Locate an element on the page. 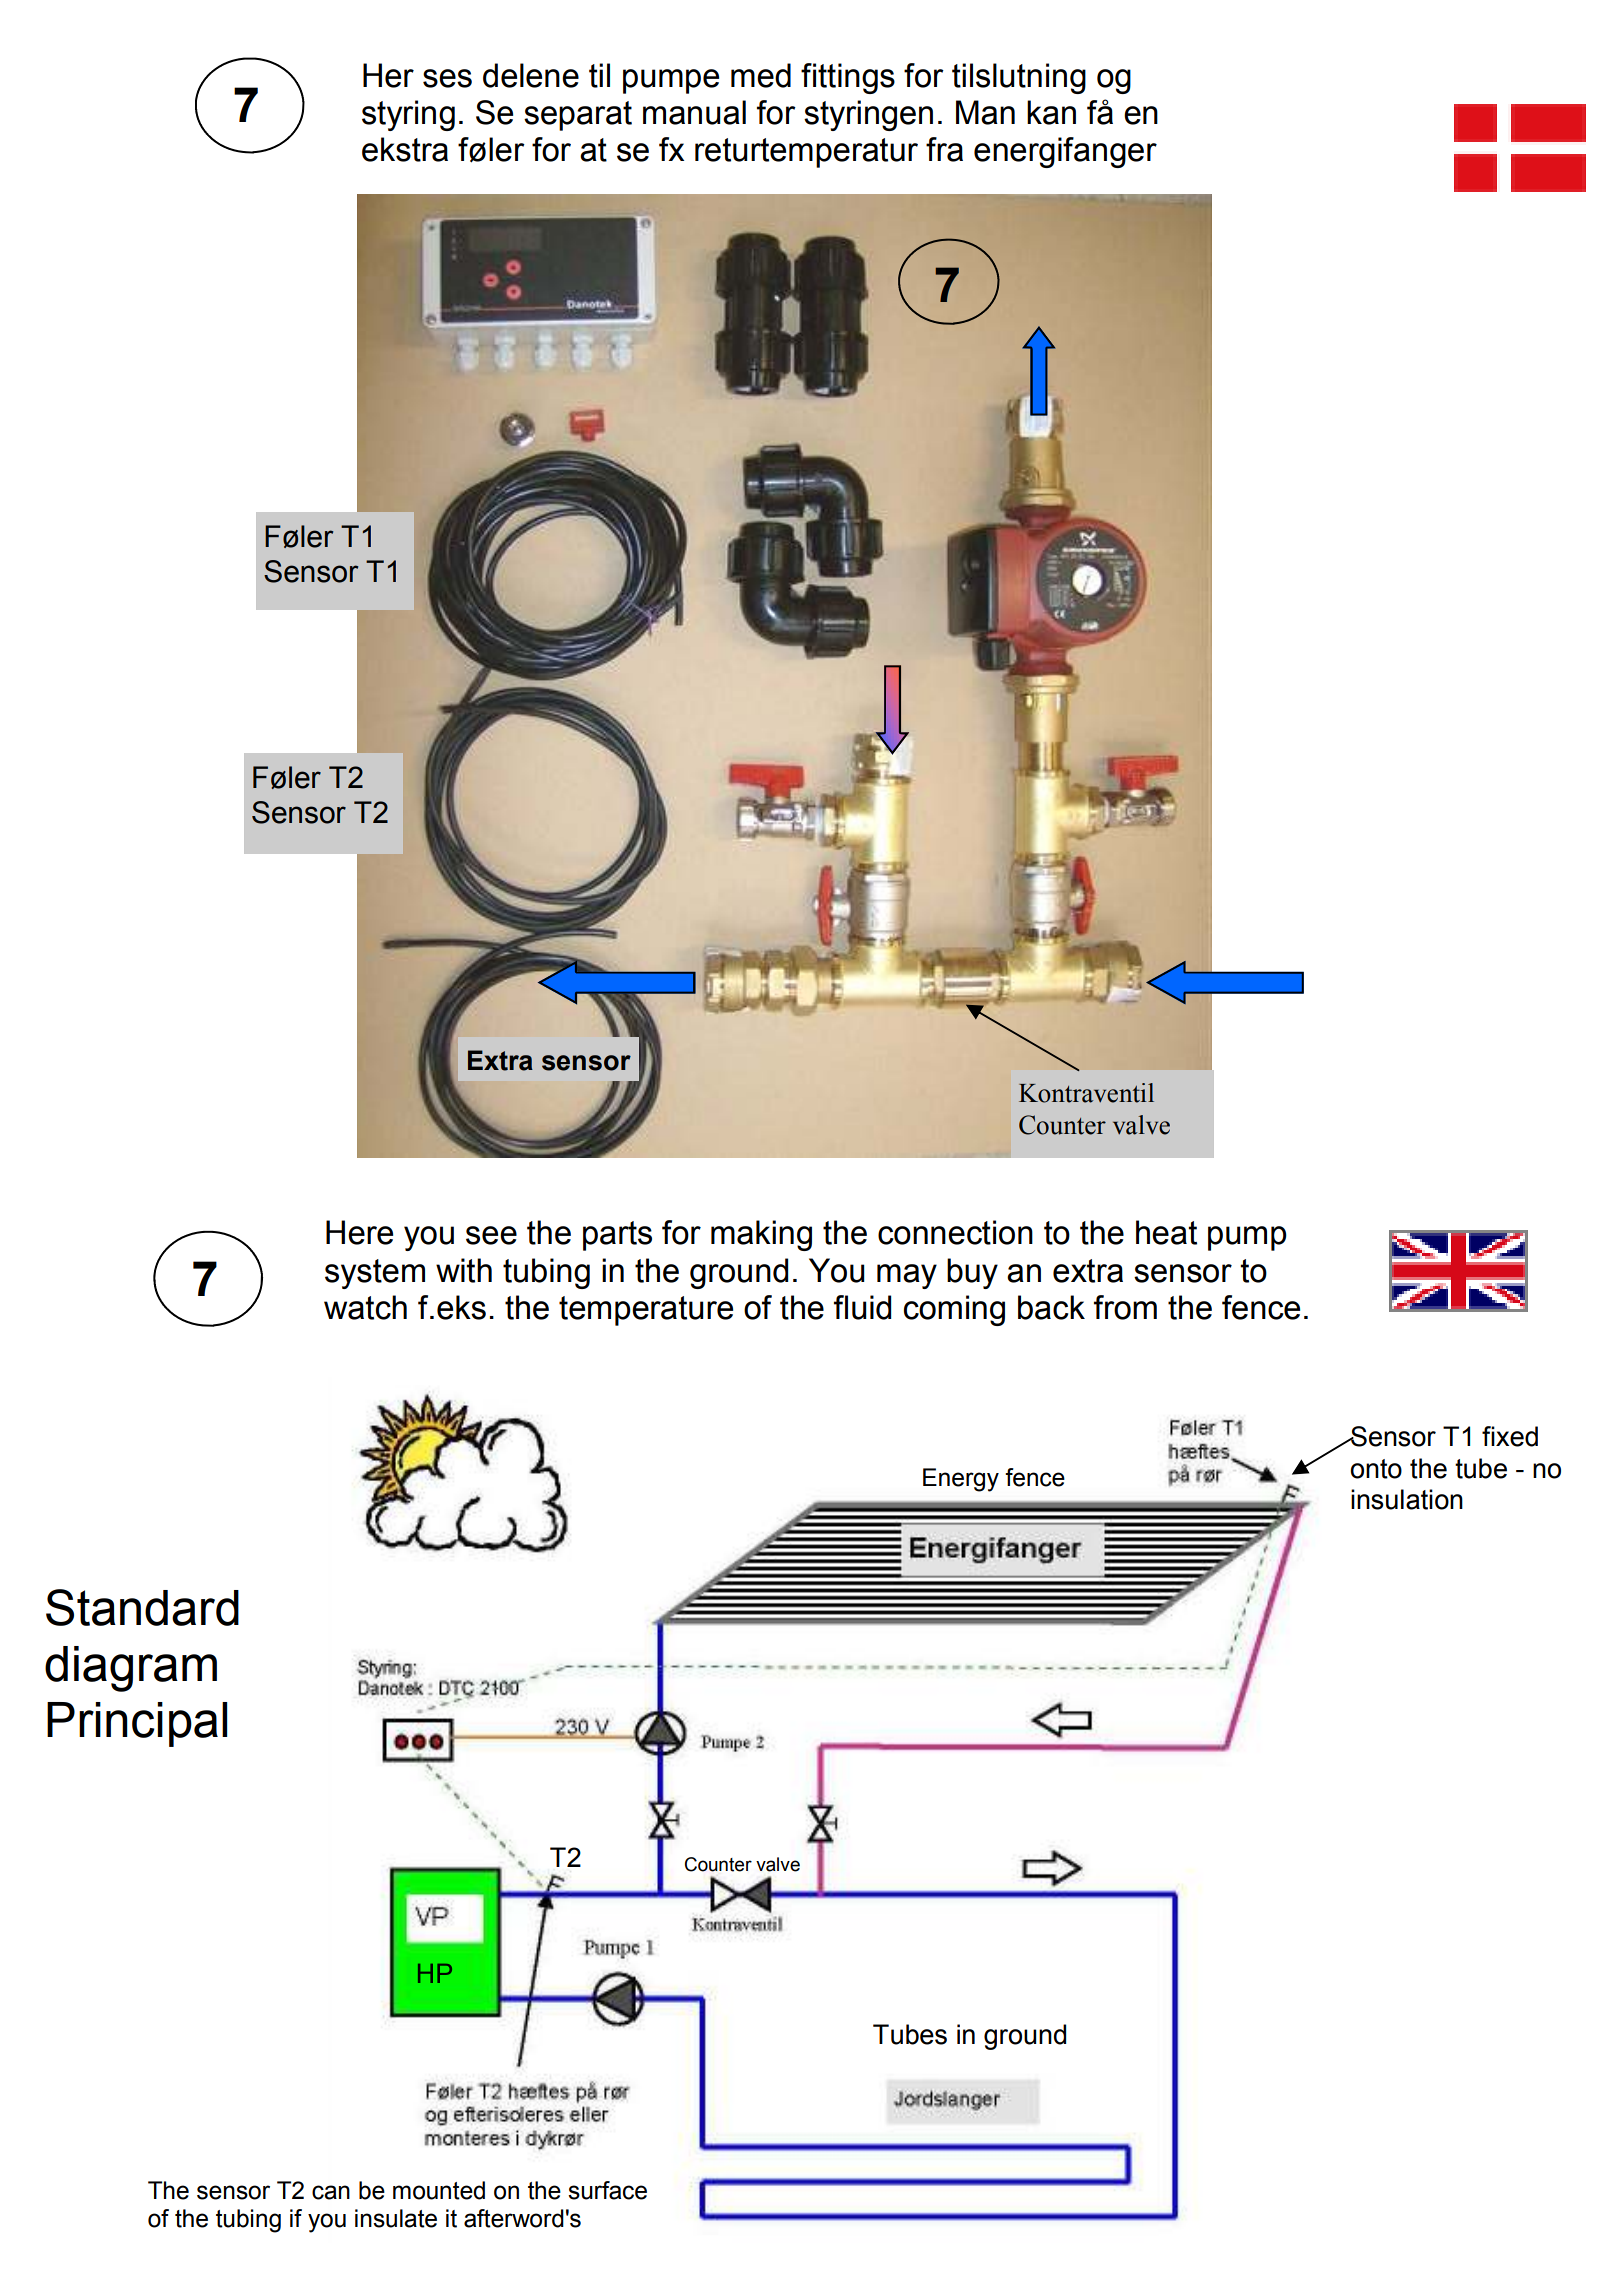  system is located at coordinates (375, 1274).
